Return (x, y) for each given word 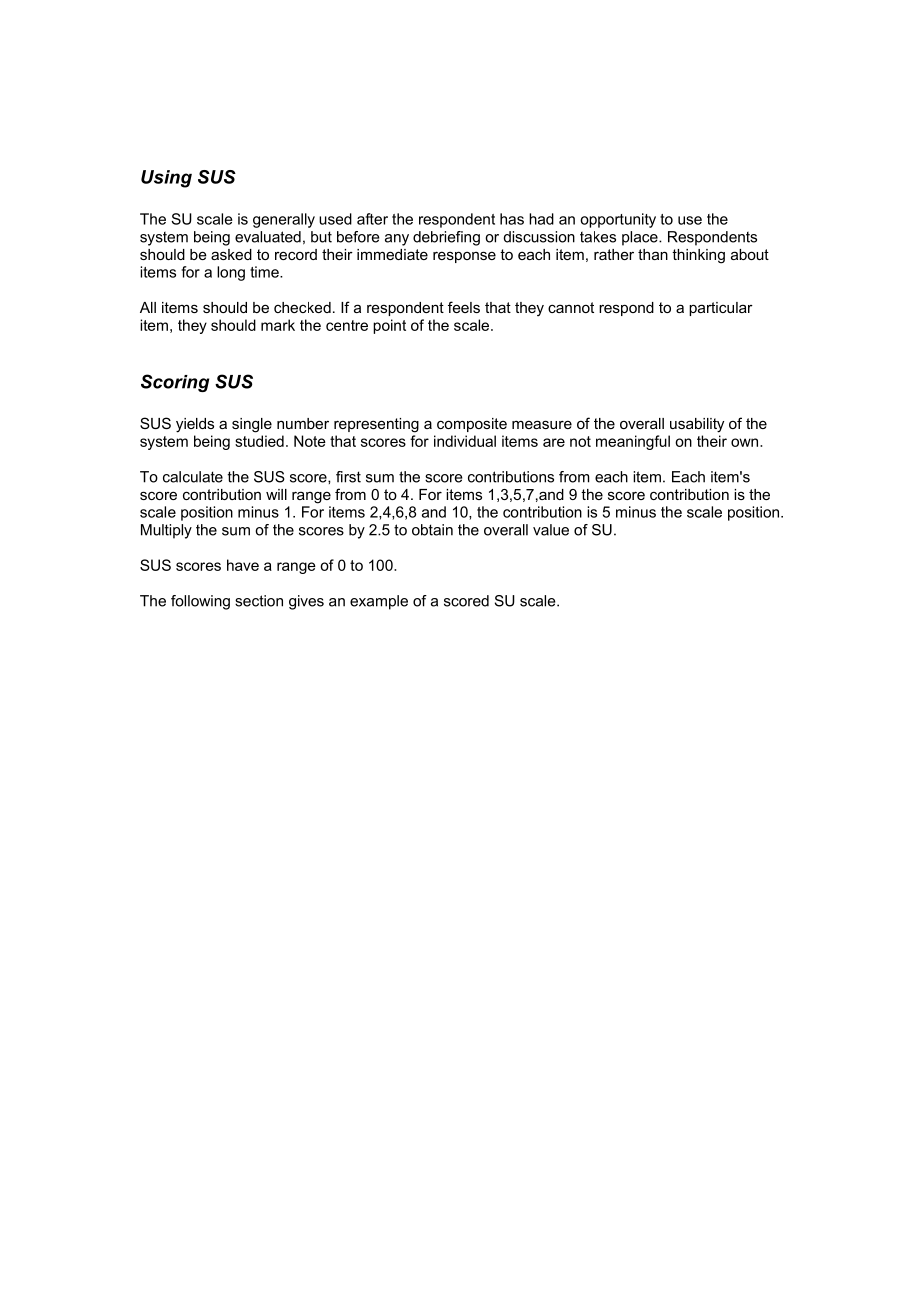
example (379, 602)
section (259, 601)
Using (166, 179)
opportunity (618, 220)
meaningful (633, 442)
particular (721, 309)
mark (278, 325)
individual (465, 441)
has (512, 219)
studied (259, 441)
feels (464, 307)
